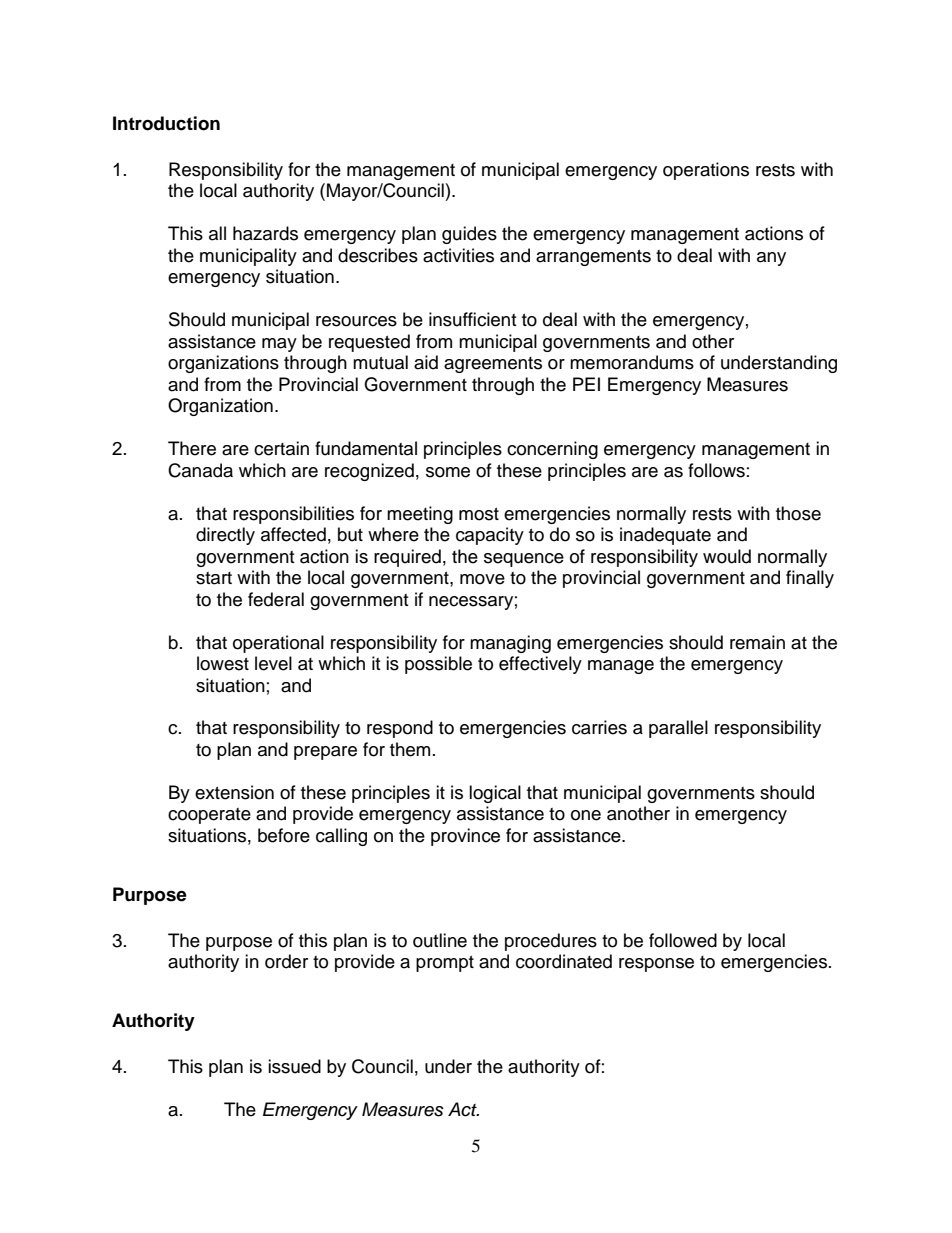 This screenshot has height=1233, width=952. I want to click on logical, so click(495, 794).
